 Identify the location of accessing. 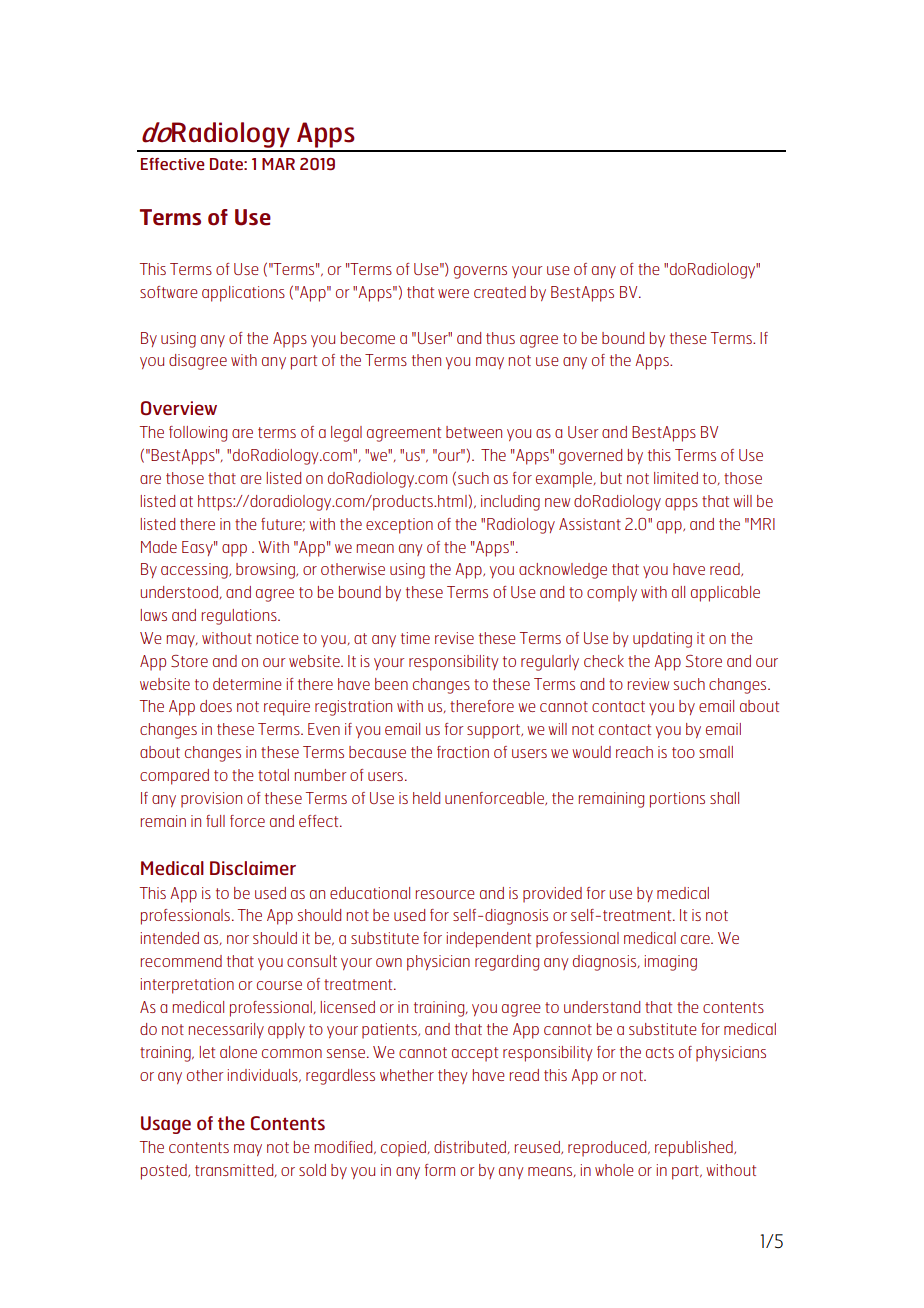
(195, 571).
